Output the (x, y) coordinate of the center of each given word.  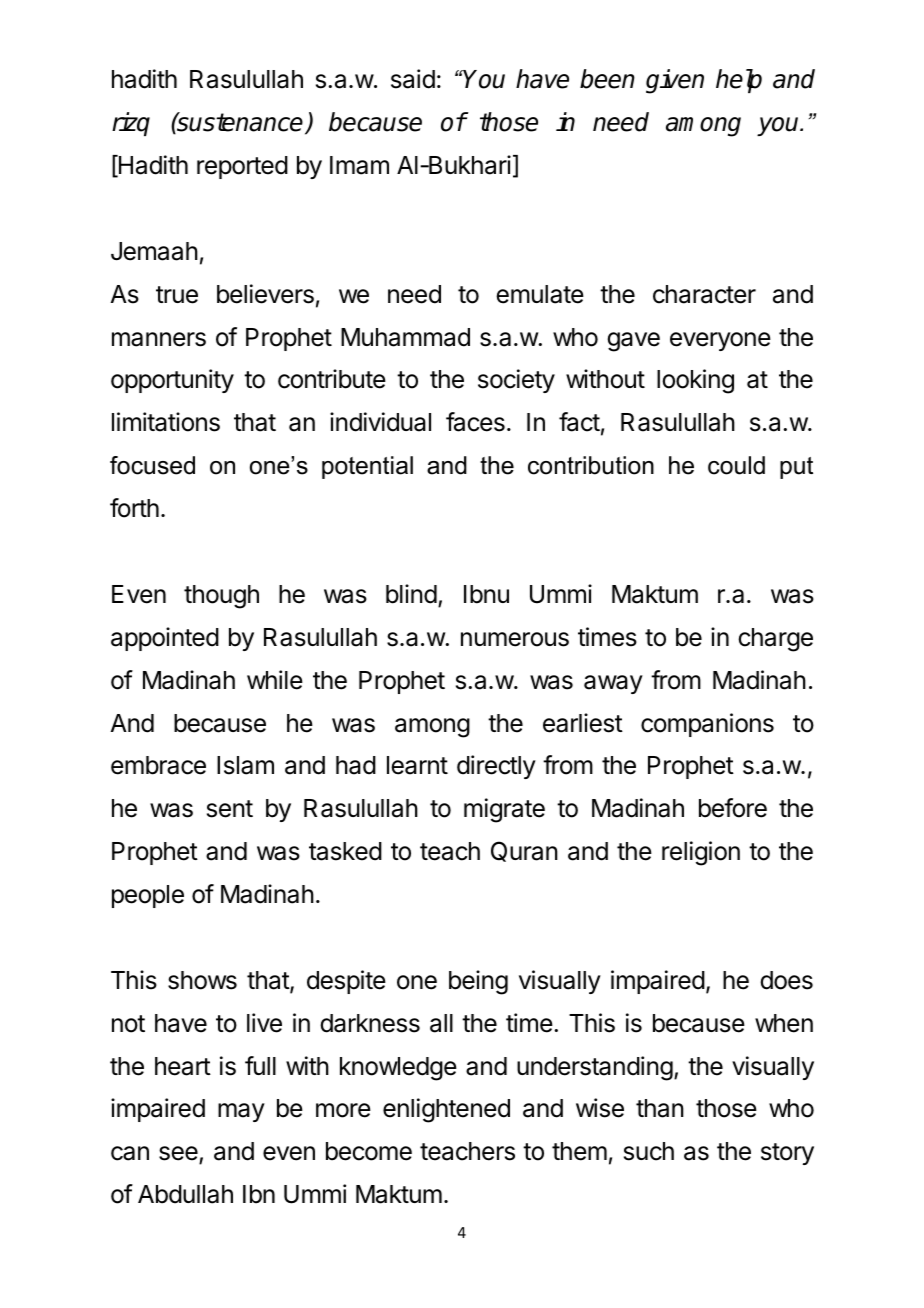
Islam (245, 765)
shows (202, 980)
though (221, 597)
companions (707, 725)
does (786, 980)
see (179, 1155)
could (736, 465)
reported (242, 167)
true (177, 295)
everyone (720, 341)
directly (496, 767)
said (413, 79)
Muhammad (405, 337)
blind (411, 594)
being (478, 982)
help (739, 81)
